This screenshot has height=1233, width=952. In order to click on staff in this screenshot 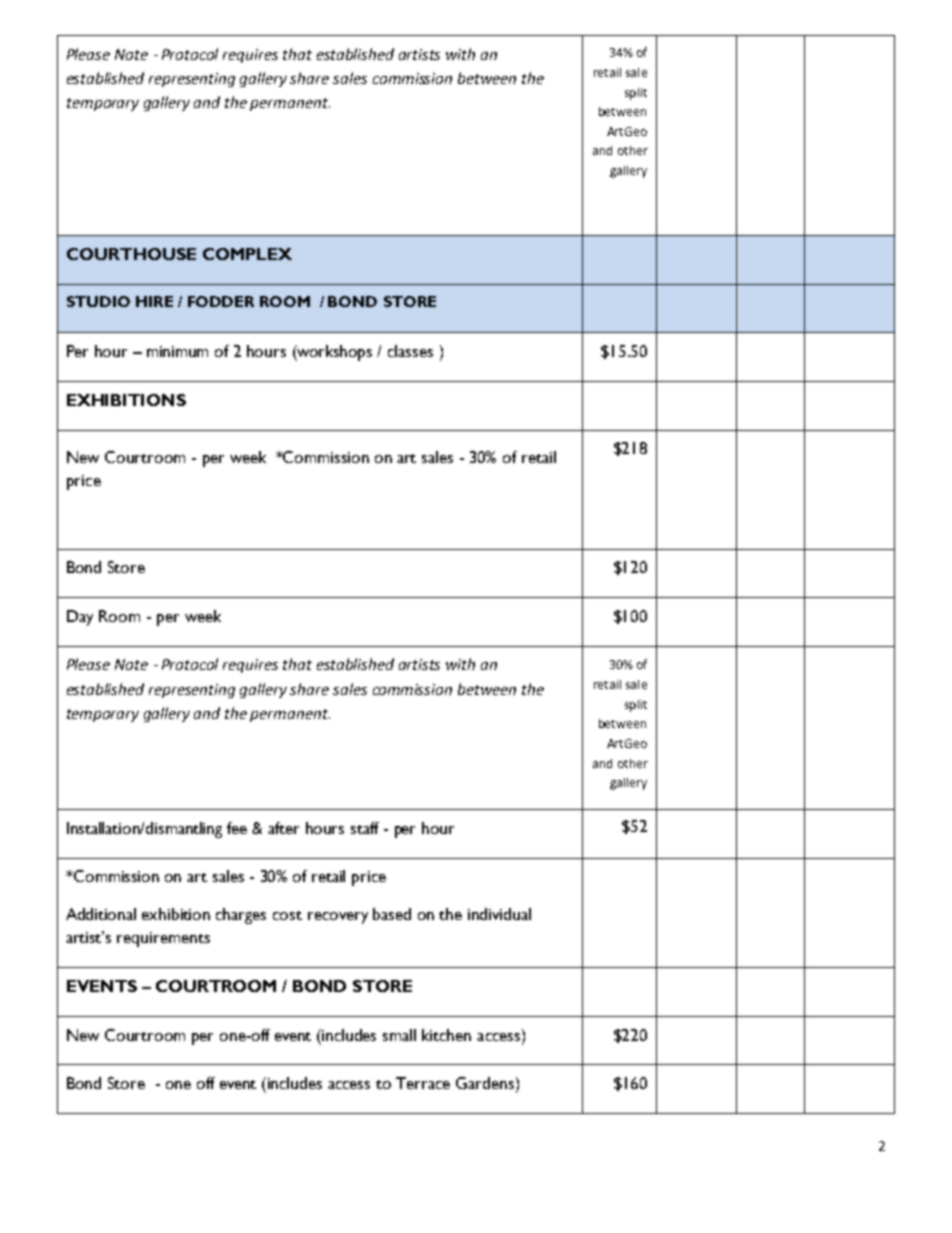, I will do `click(365, 828)`.
